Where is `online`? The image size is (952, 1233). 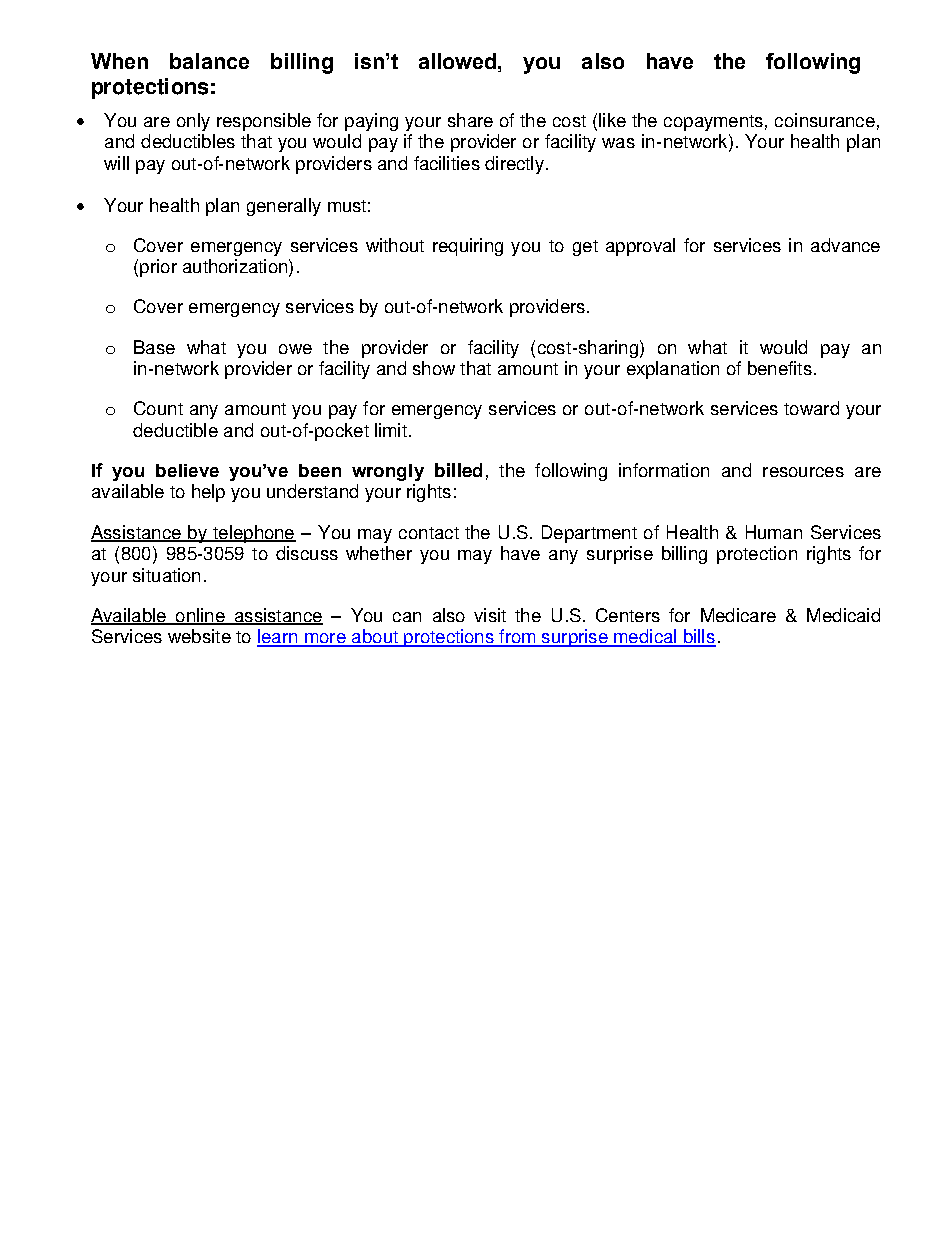
online is located at coordinates (200, 616).
